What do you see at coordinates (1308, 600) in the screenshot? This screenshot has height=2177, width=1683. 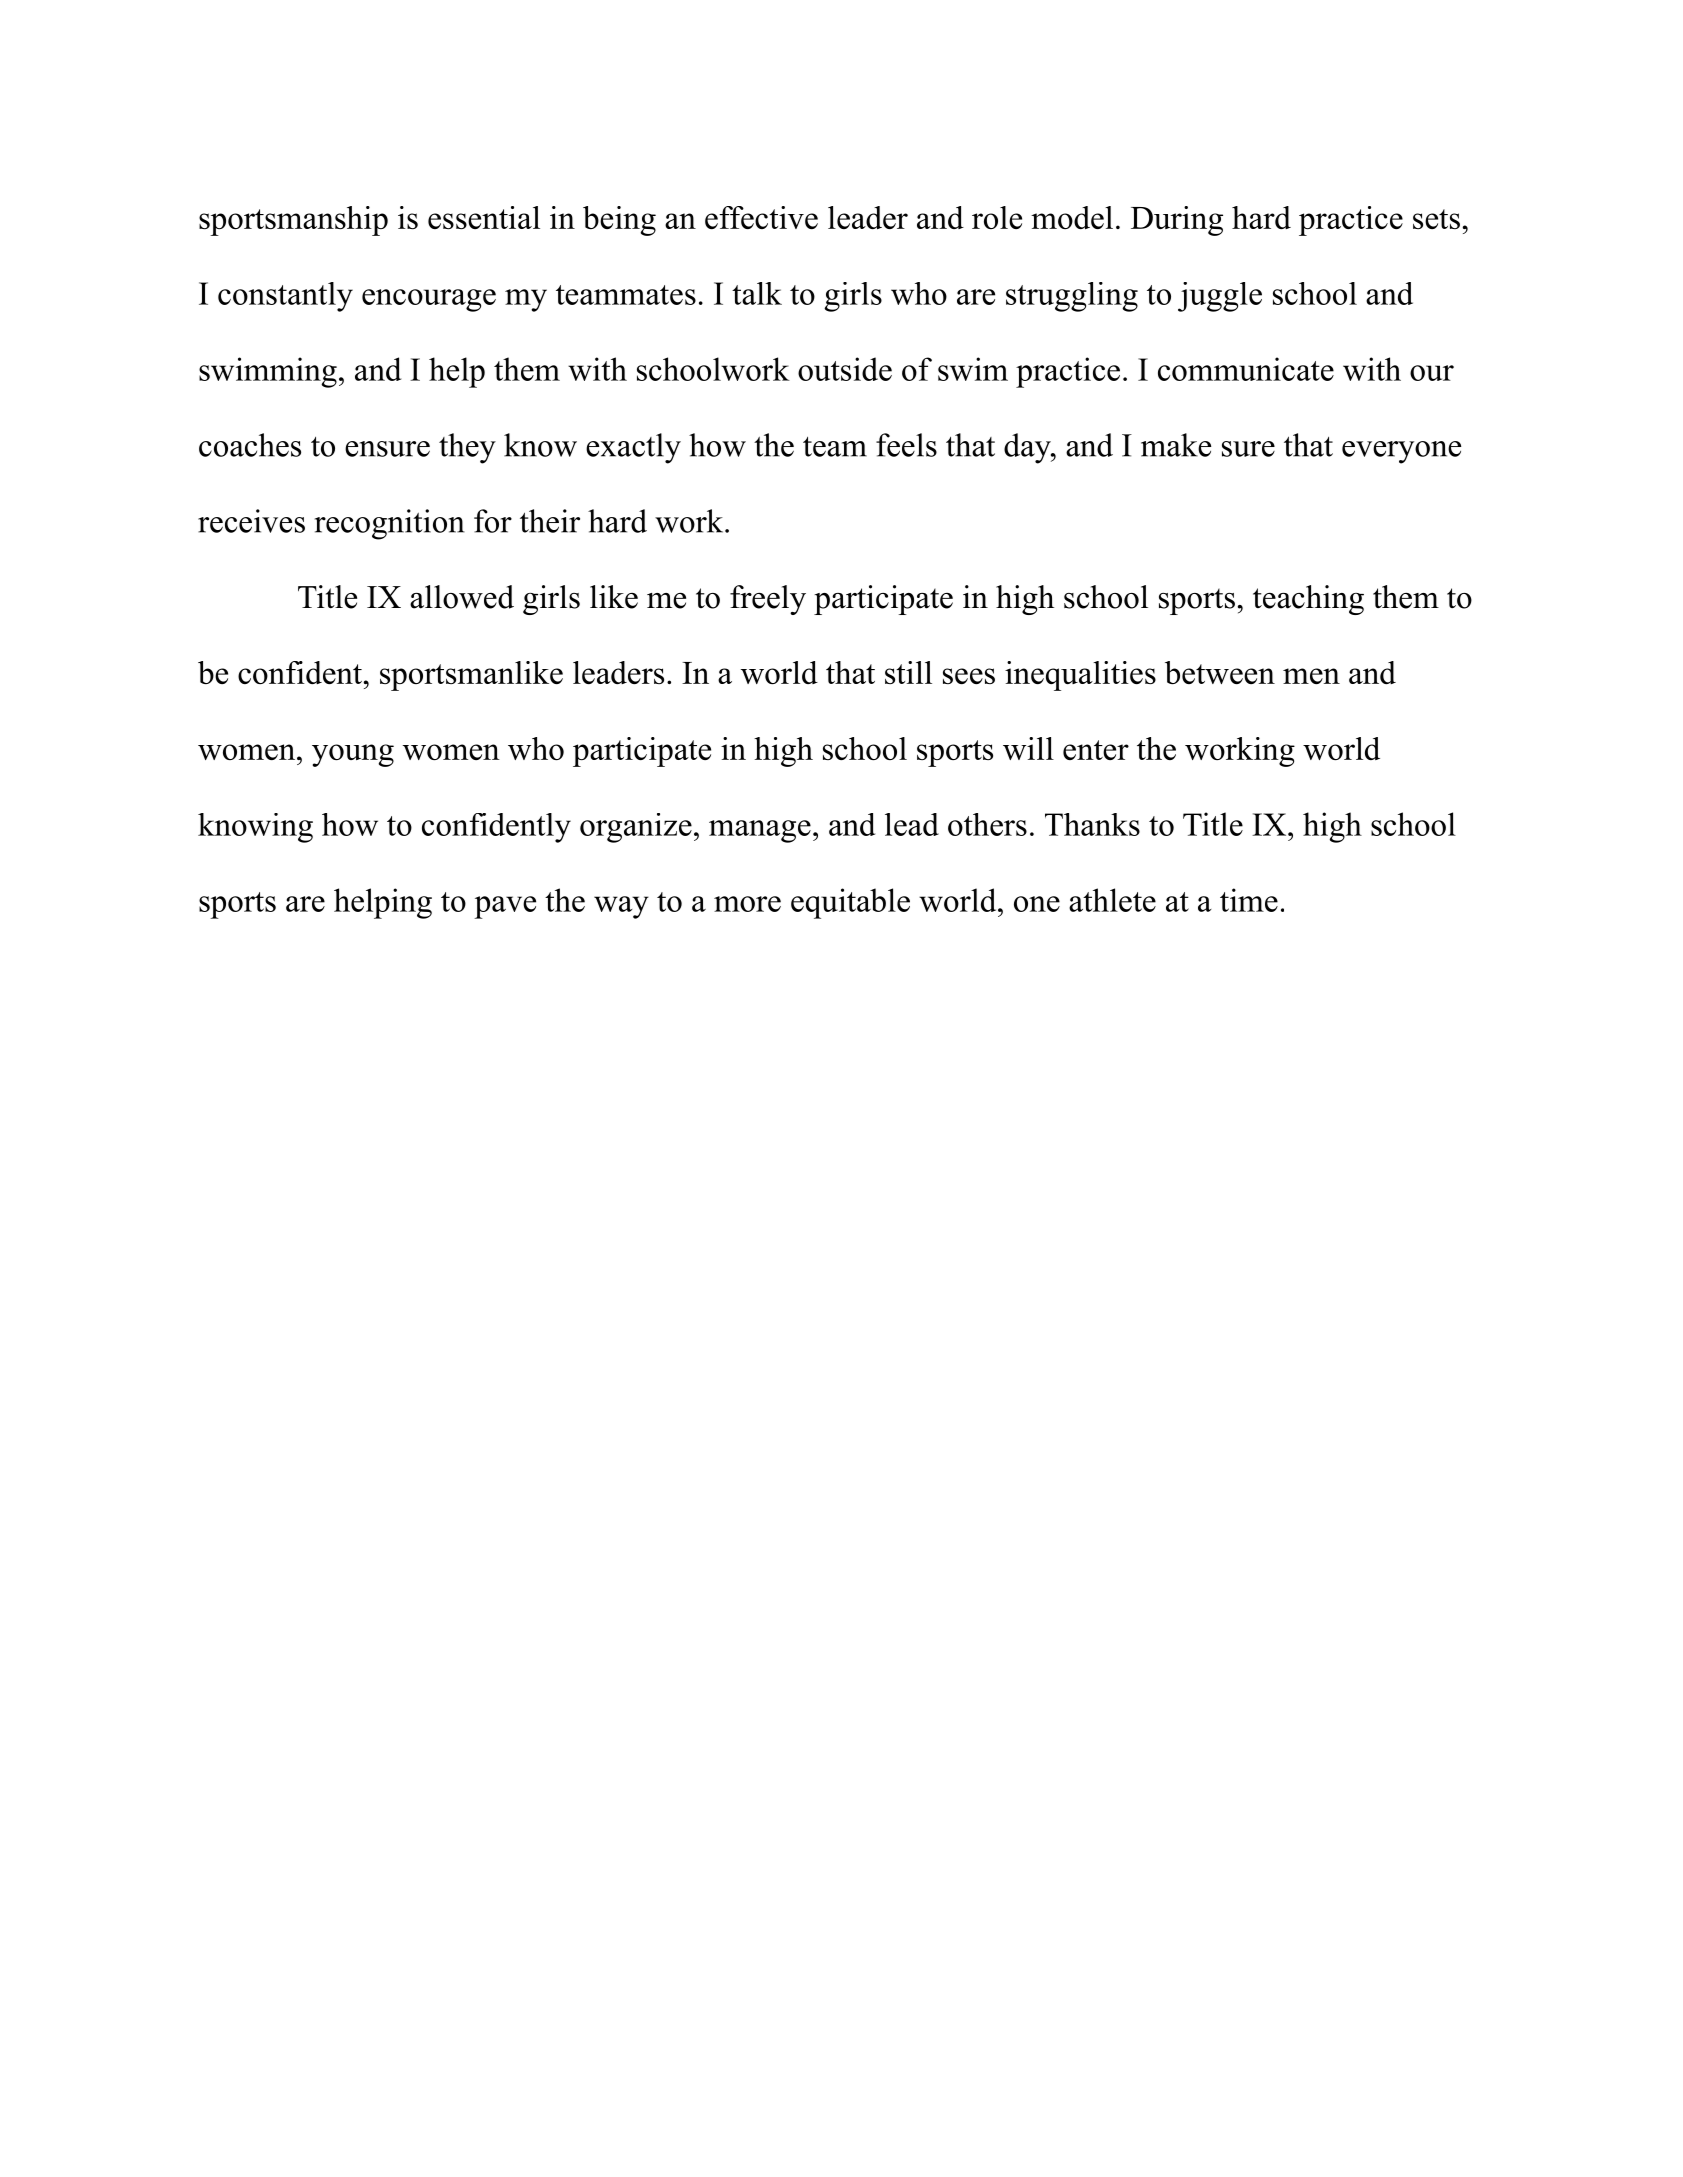 I see `teaching` at bounding box center [1308, 600].
